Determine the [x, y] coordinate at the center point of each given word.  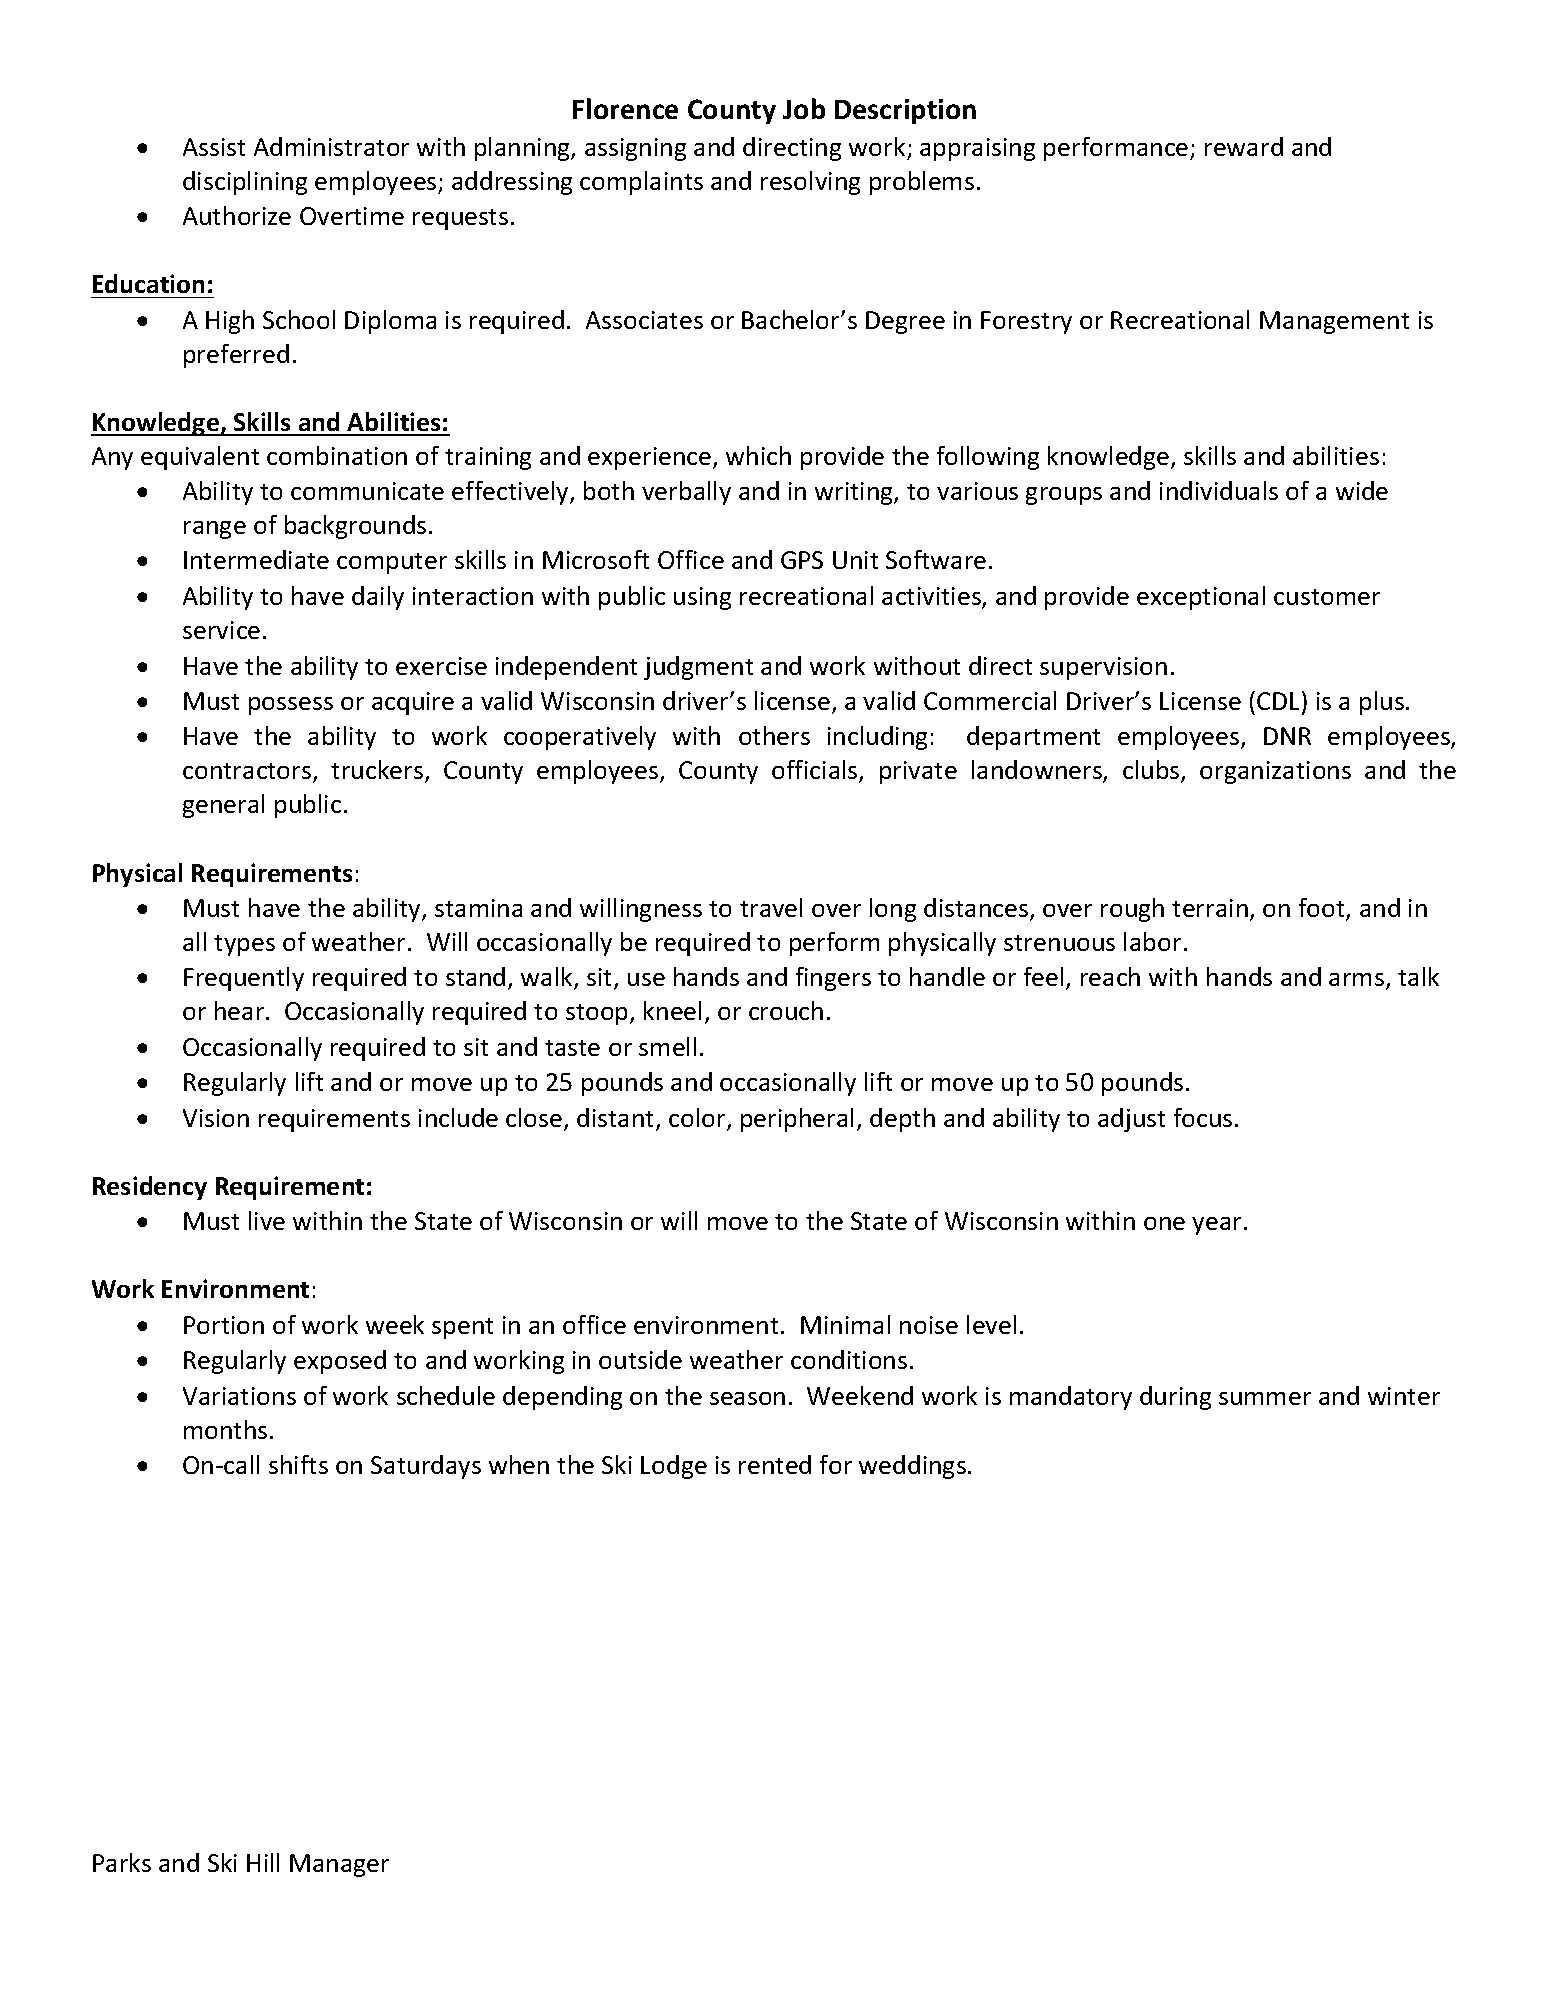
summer [1265, 1398]
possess [291, 706]
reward [1244, 146]
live [267, 1220]
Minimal [845, 1324]
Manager [339, 1865]
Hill [263, 1862]
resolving [810, 183]
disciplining [245, 183]
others [774, 735]
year [1218, 1226]
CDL [1278, 701]
